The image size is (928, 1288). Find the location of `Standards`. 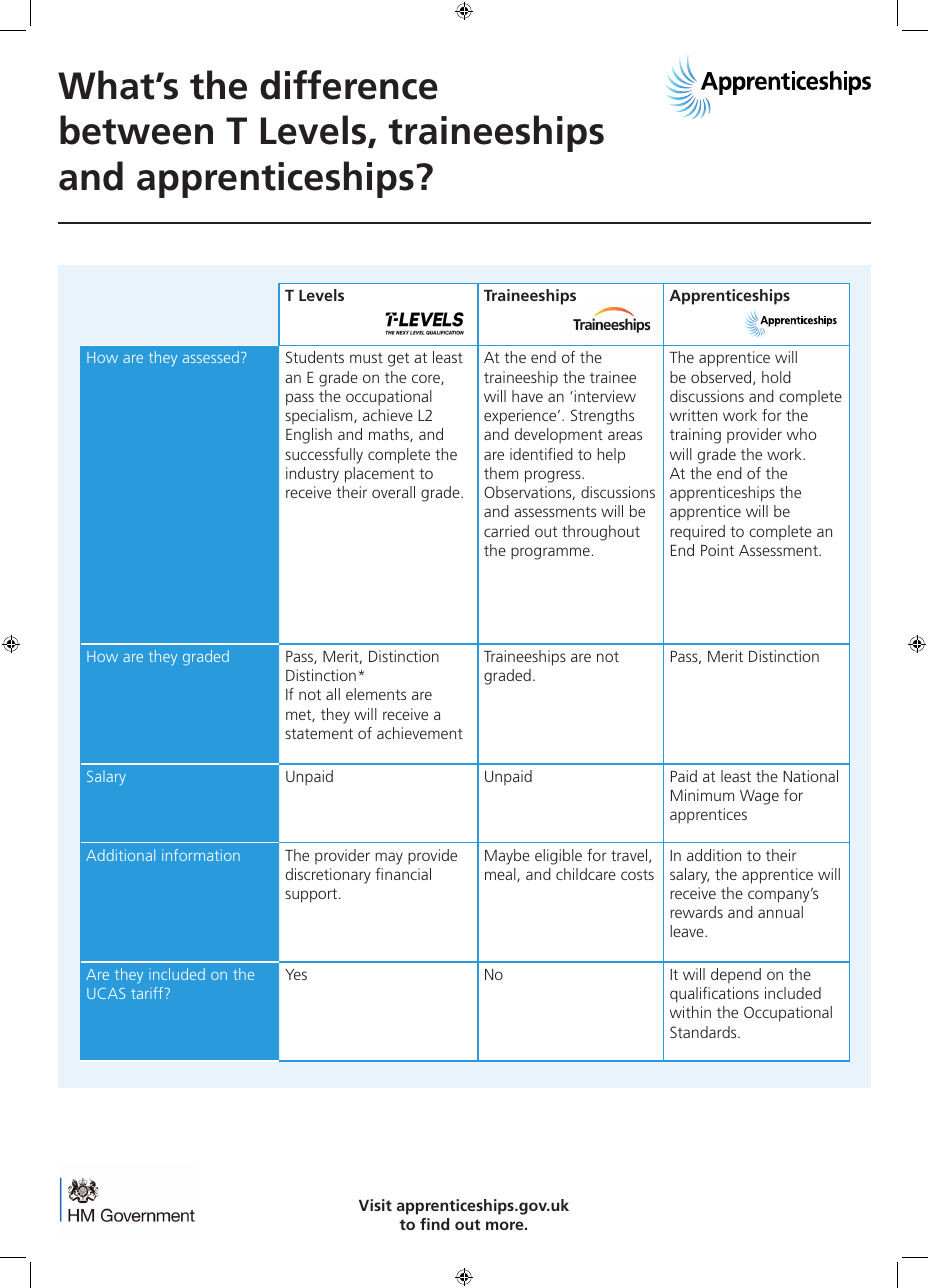

Standards is located at coordinates (704, 1032).
